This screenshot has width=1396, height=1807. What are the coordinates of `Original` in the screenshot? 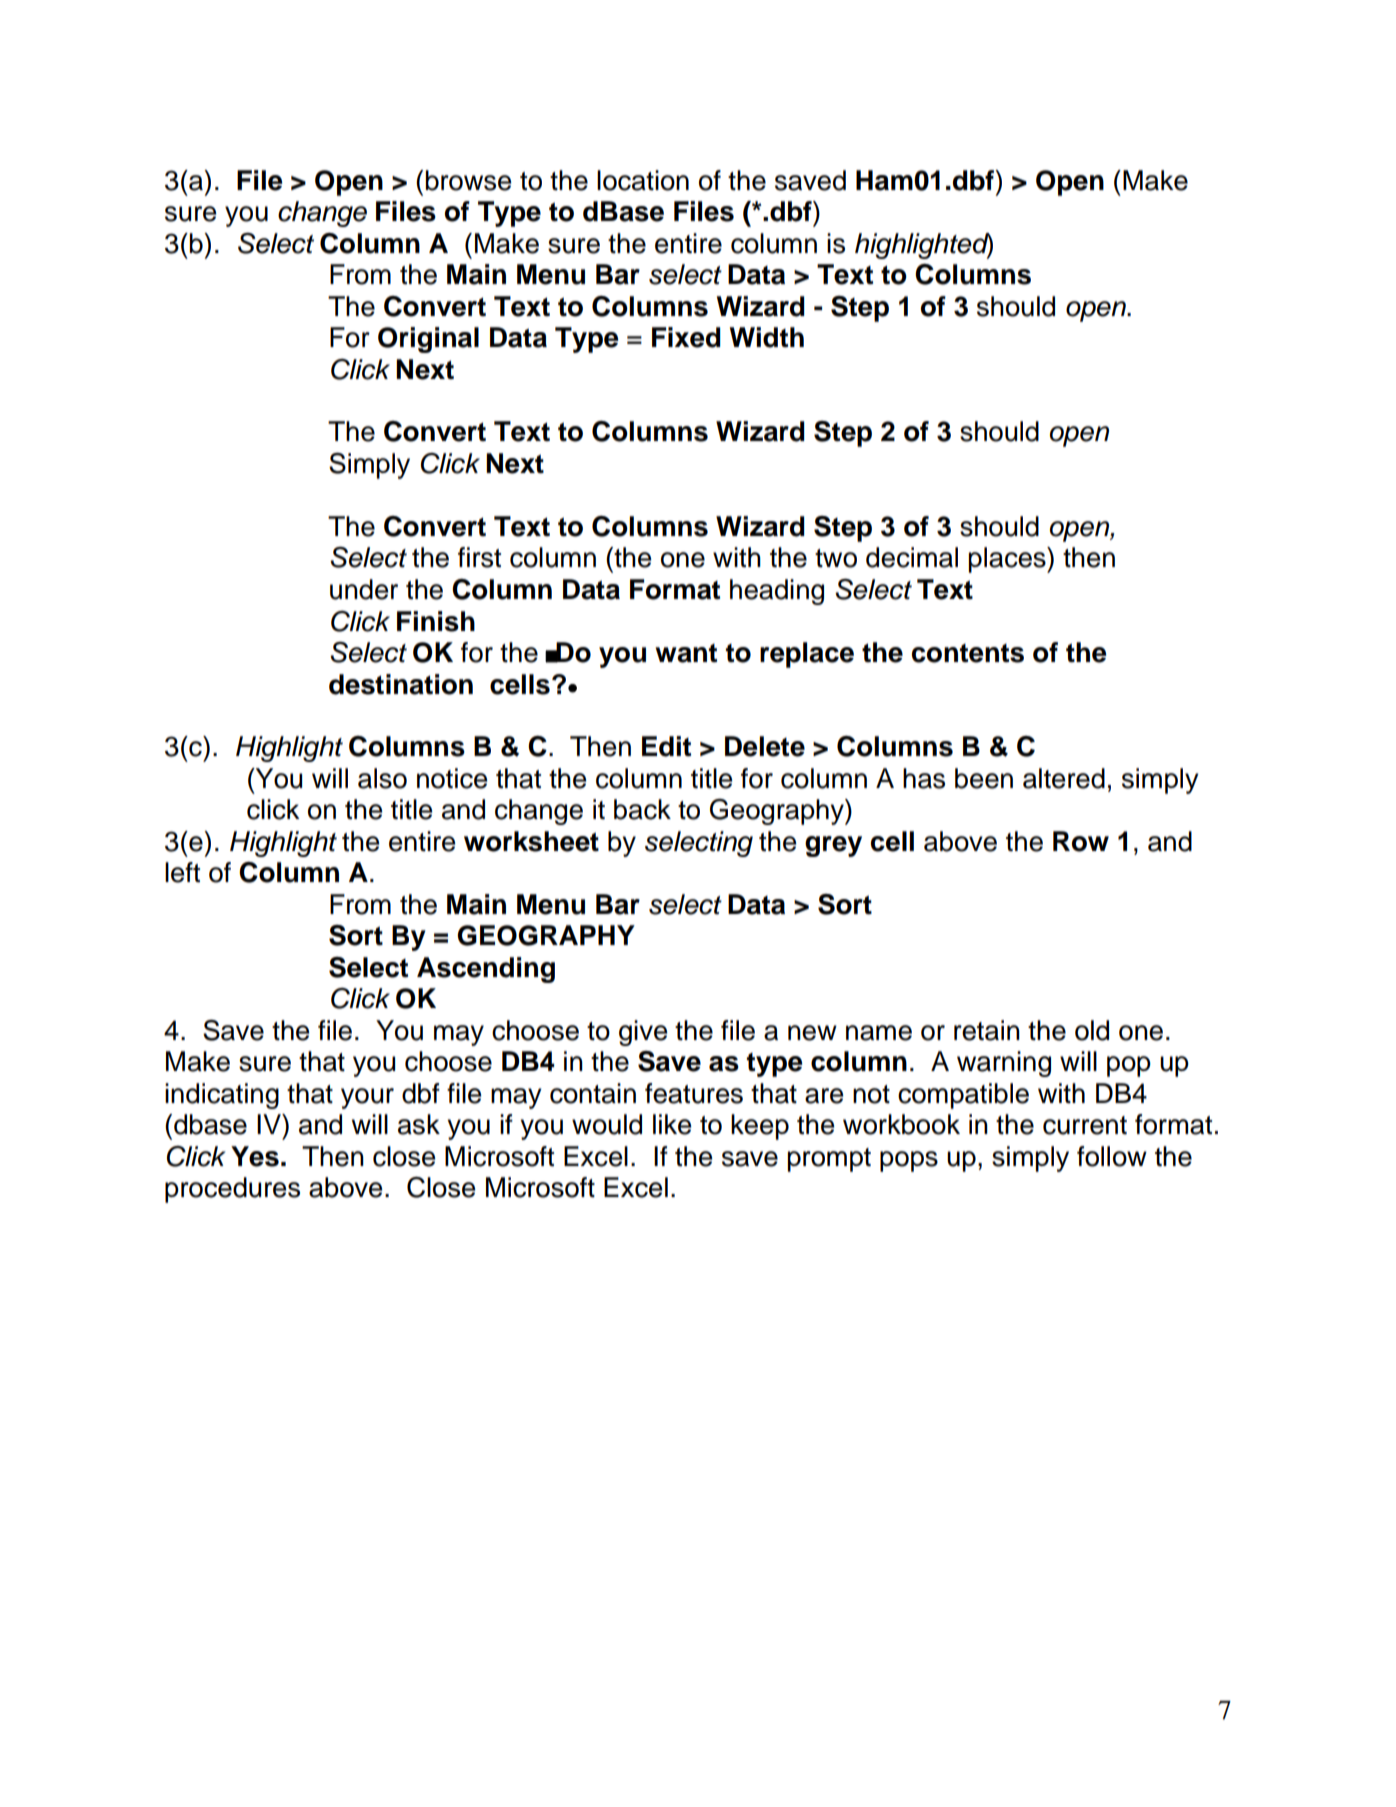 It's located at (428, 340).
